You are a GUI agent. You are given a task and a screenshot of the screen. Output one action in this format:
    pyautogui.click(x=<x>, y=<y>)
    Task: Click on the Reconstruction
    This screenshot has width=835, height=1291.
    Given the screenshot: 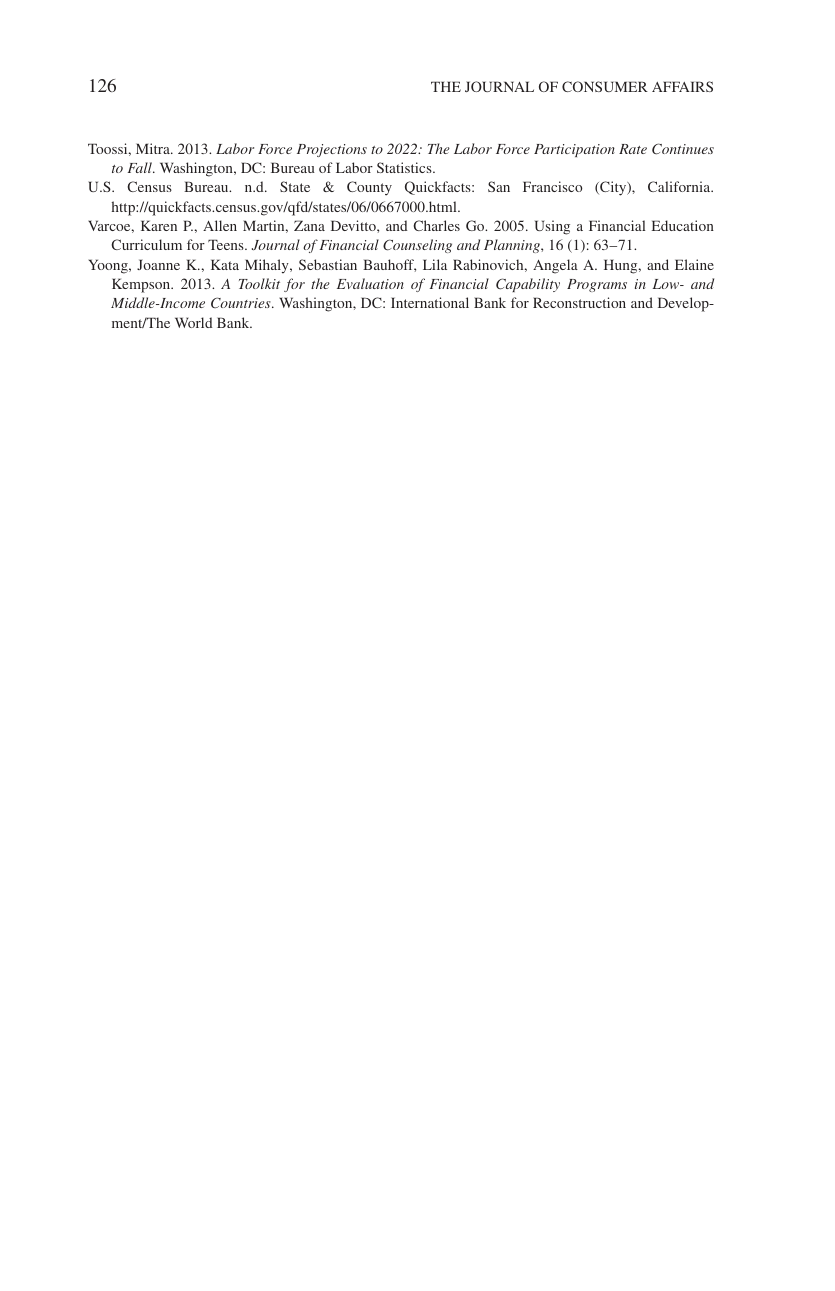 What is the action you would take?
    pyautogui.click(x=579, y=302)
